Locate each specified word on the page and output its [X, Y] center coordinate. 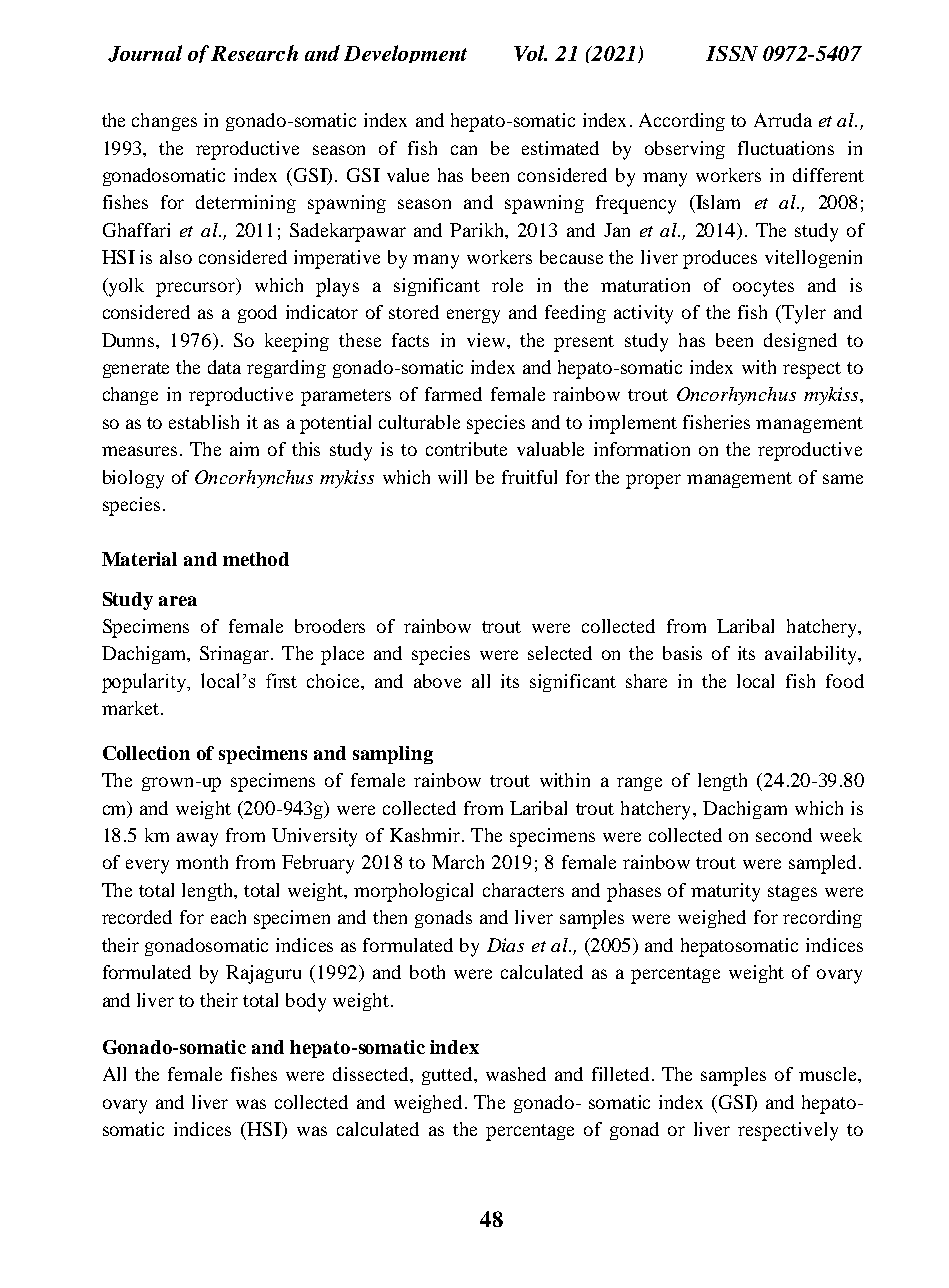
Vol [530, 53]
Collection [146, 753]
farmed [453, 394]
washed [516, 1074]
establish [204, 422]
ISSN [732, 53]
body [306, 1002]
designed [800, 342]
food [845, 681]
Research [254, 53]
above [437, 681]
